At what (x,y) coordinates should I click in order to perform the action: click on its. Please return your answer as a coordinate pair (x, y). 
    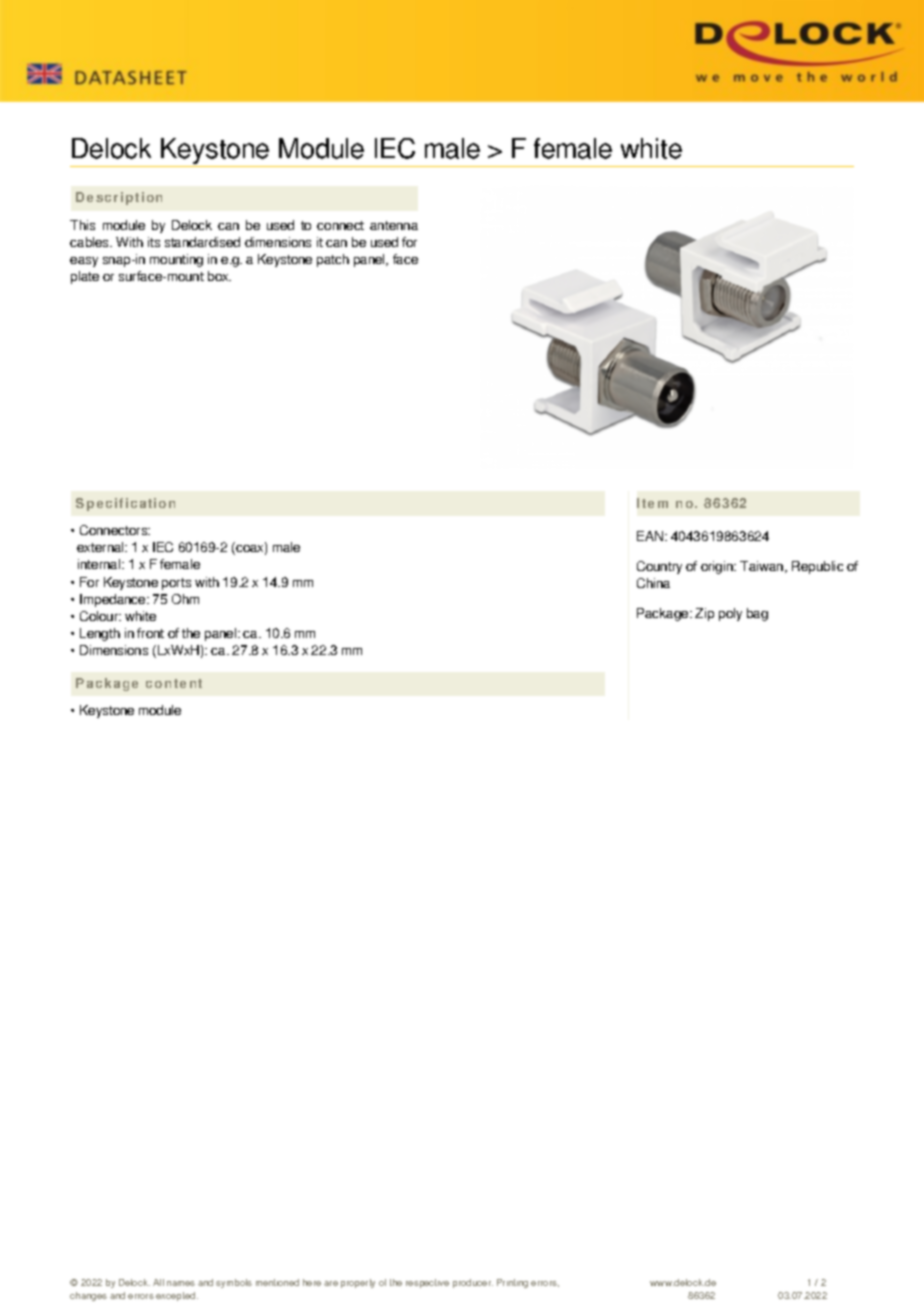
    Looking at the image, I should click on (154, 242).
